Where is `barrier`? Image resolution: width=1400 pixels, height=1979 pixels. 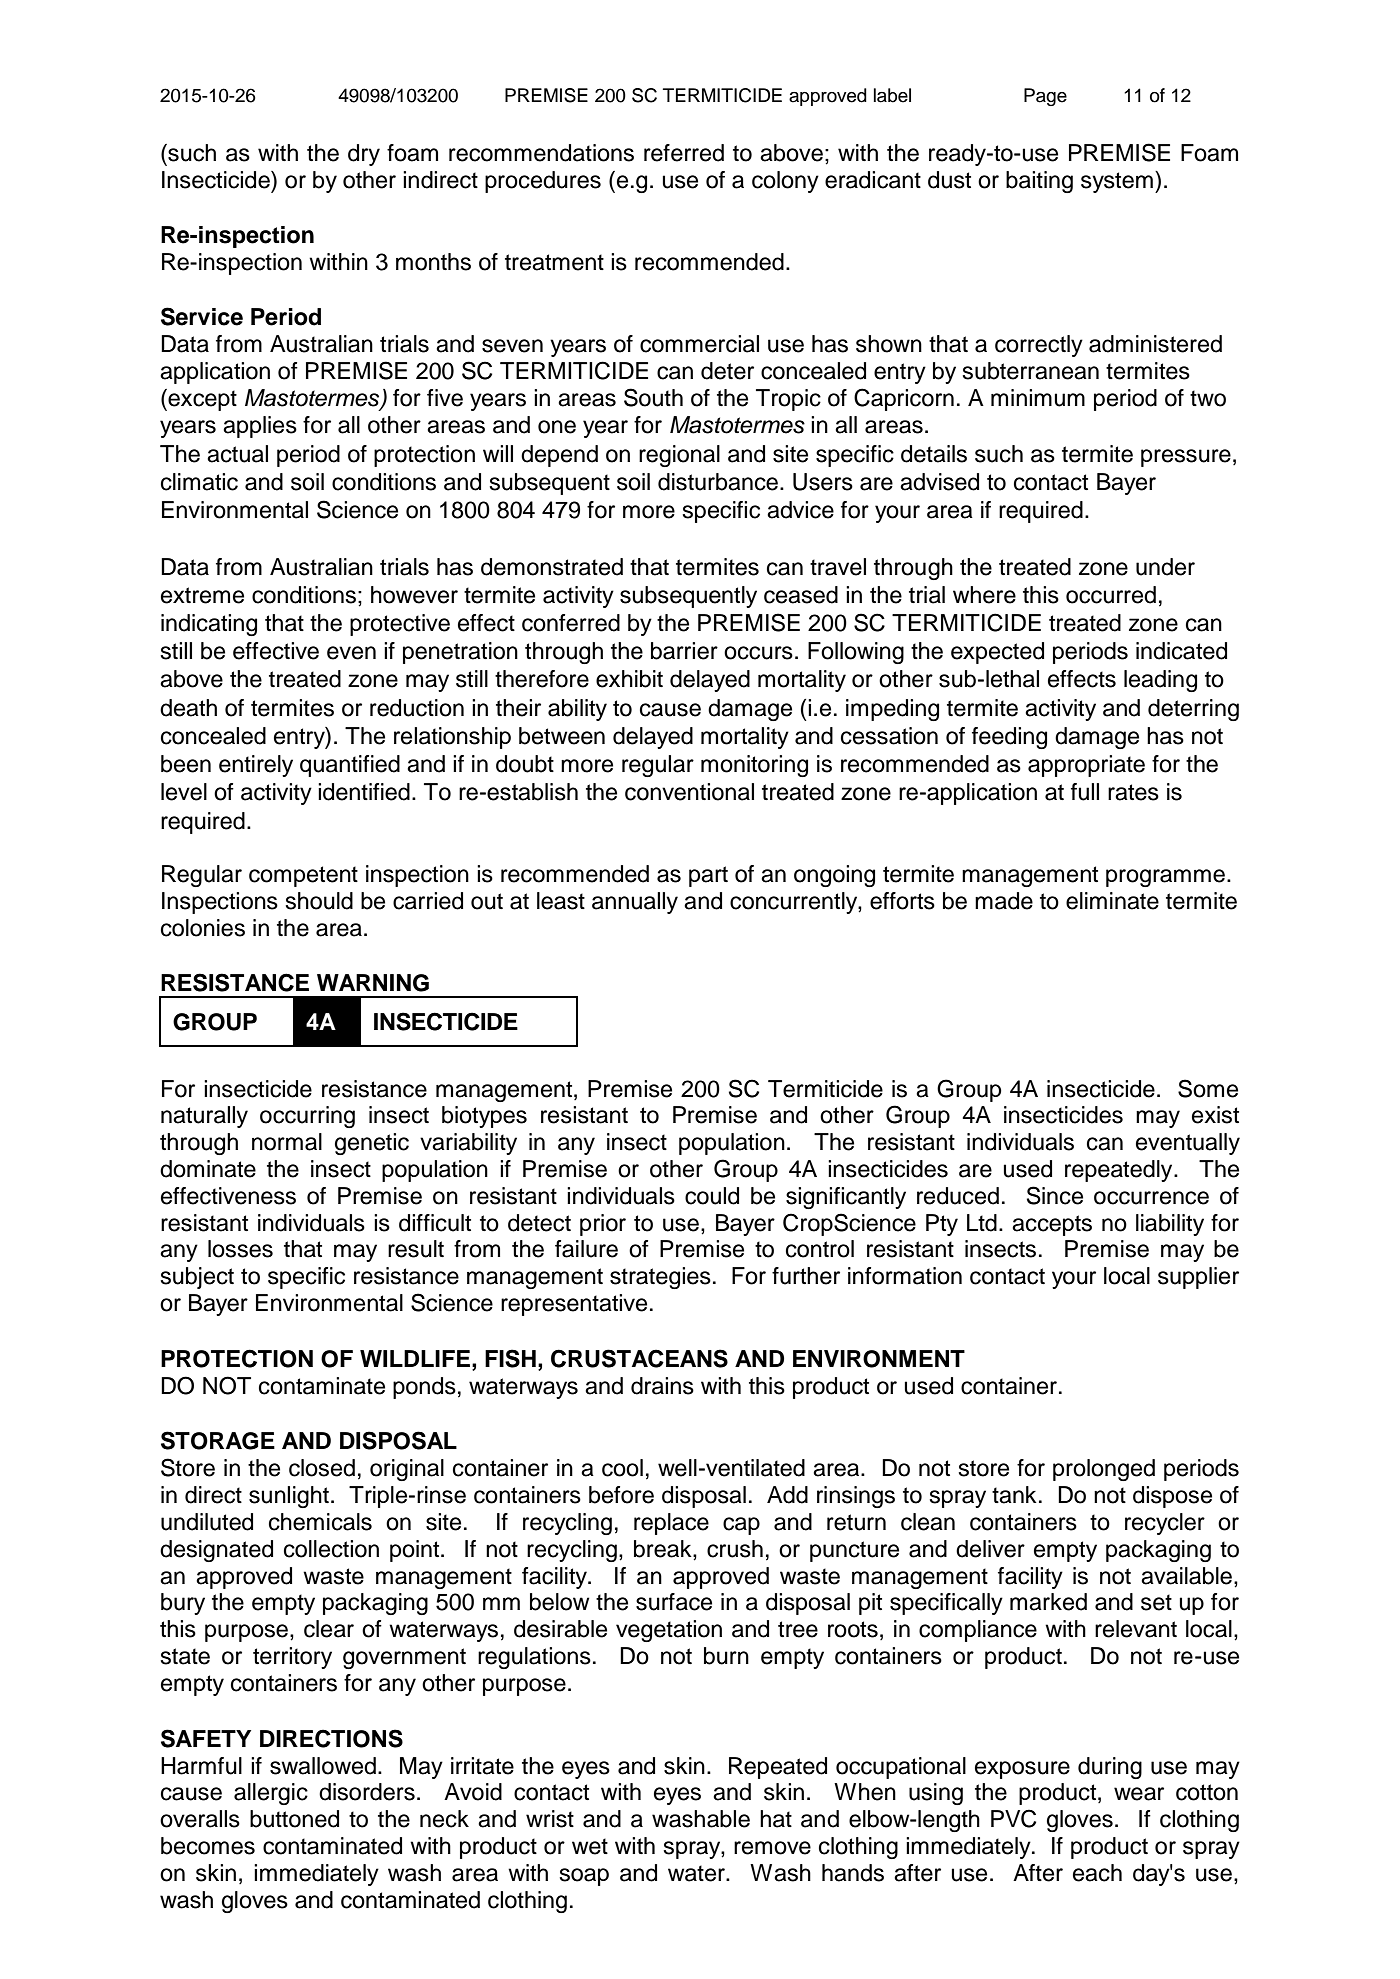 barrier is located at coordinates (684, 651).
